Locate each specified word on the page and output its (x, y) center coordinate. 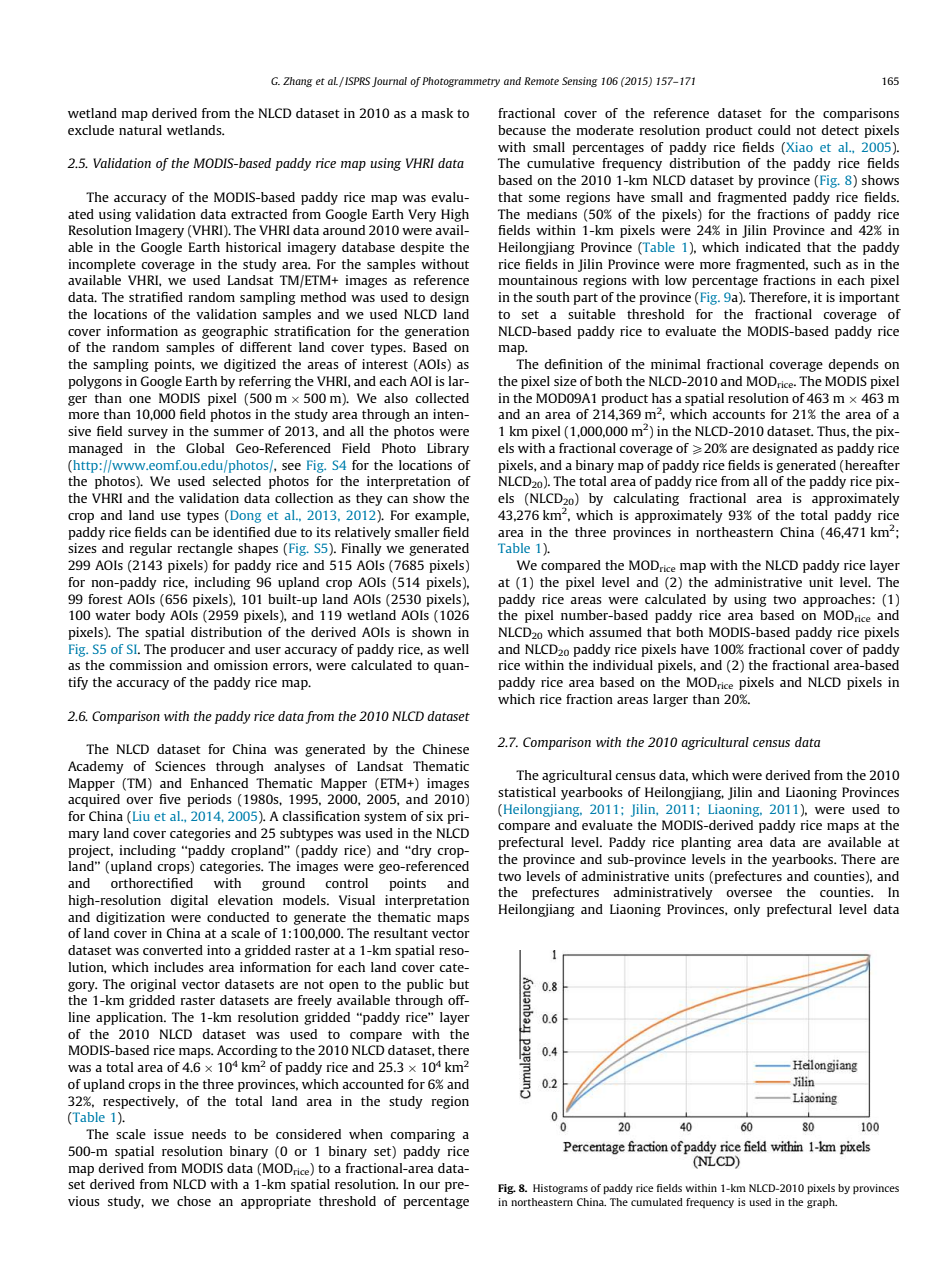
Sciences (180, 766)
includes (179, 967)
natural (140, 130)
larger (670, 700)
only (747, 910)
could (774, 130)
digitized (250, 365)
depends (853, 365)
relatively (363, 533)
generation (437, 332)
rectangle (205, 549)
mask (437, 113)
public (425, 985)
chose (194, 1201)
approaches (838, 600)
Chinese (446, 749)
